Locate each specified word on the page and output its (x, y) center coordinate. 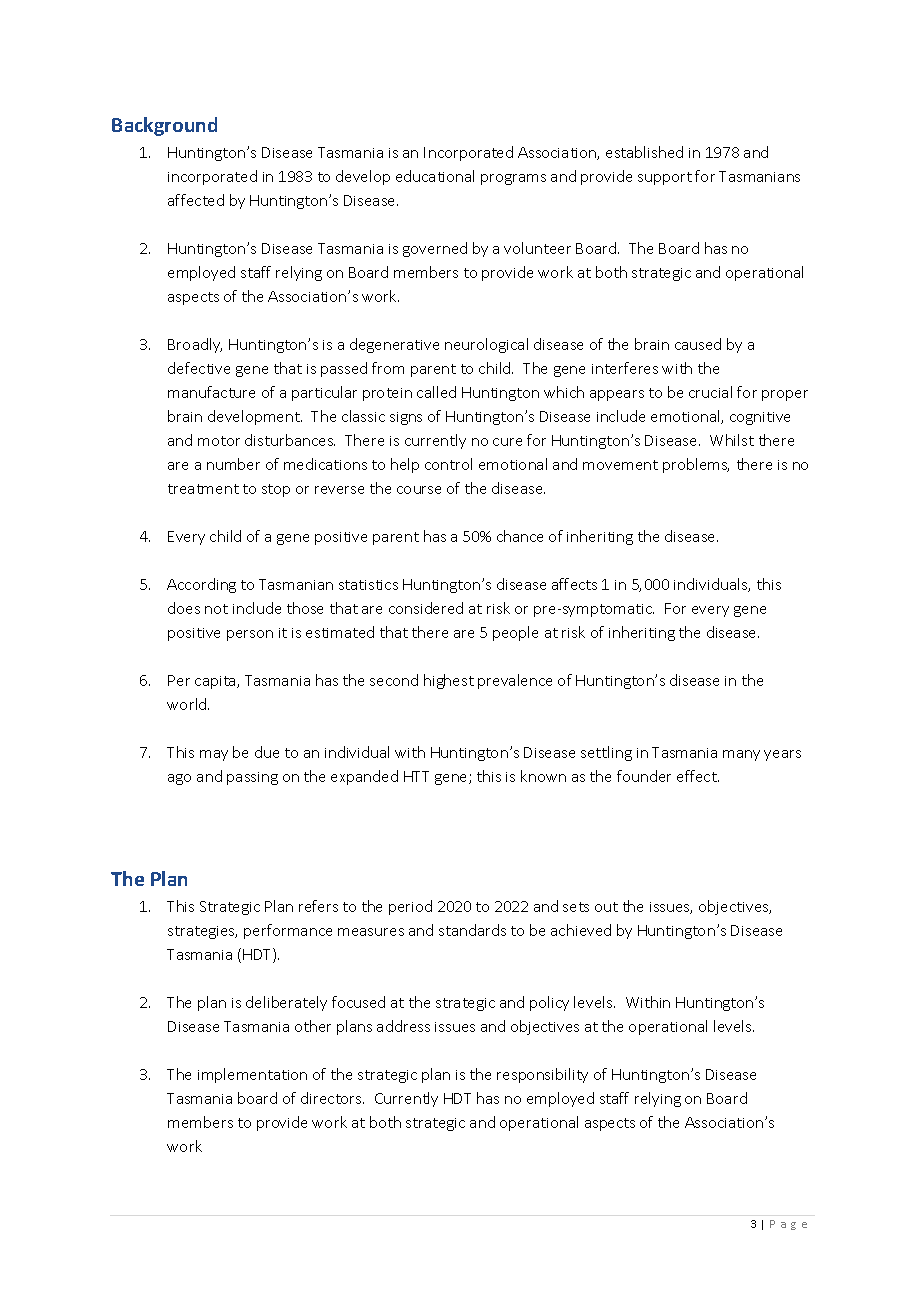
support (665, 178)
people (515, 633)
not (216, 609)
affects (574, 584)
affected (196, 200)
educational (435, 176)
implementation (252, 1075)
